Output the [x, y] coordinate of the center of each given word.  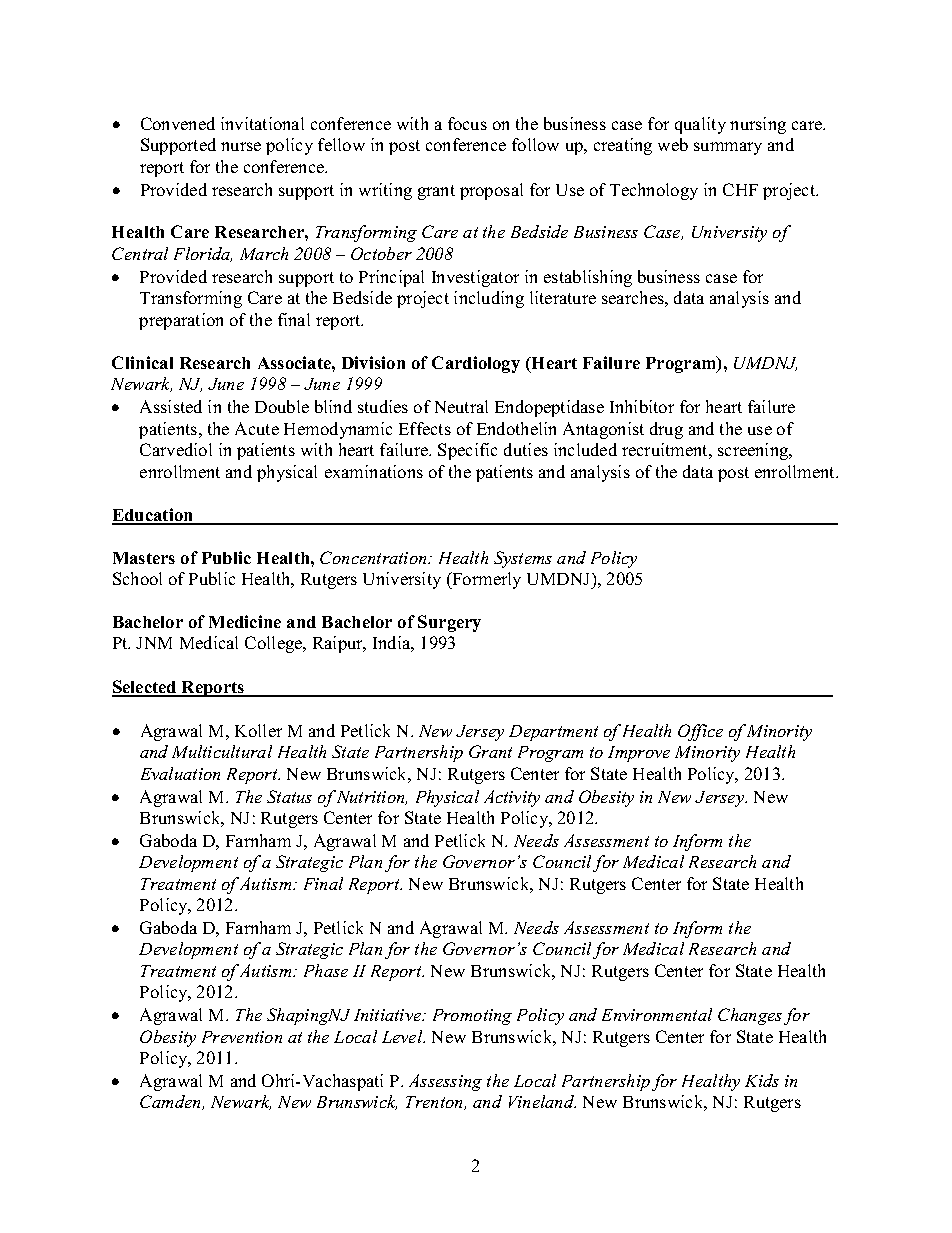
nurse [241, 146]
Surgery [449, 623]
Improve [639, 754]
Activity [512, 798]
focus [467, 123]
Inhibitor [642, 406]
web [673, 144]
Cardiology [476, 364]
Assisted [171, 406]
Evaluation [180, 773]
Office [700, 732]
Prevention [242, 1037]
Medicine [245, 621]
